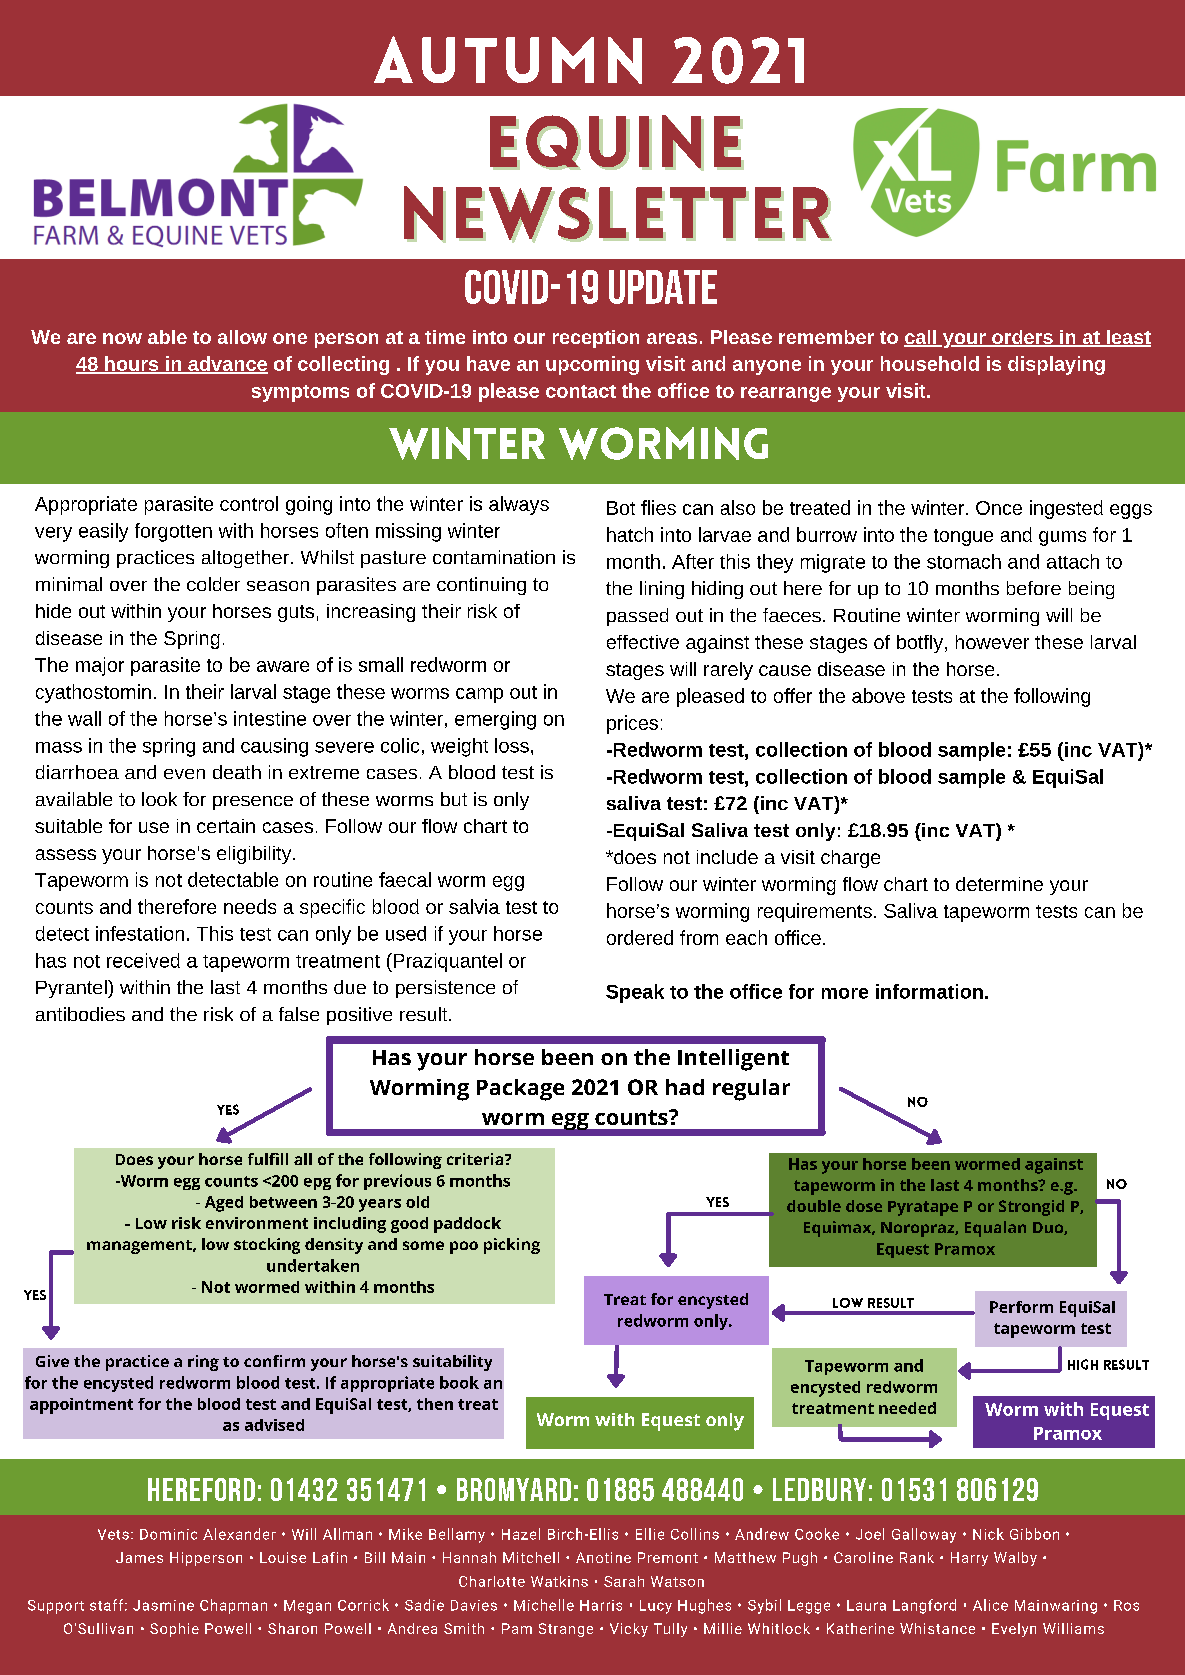  What do you see at coordinates (233, 1606) in the screenshot?
I see `Chapman` at bounding box center [233, 1606].
